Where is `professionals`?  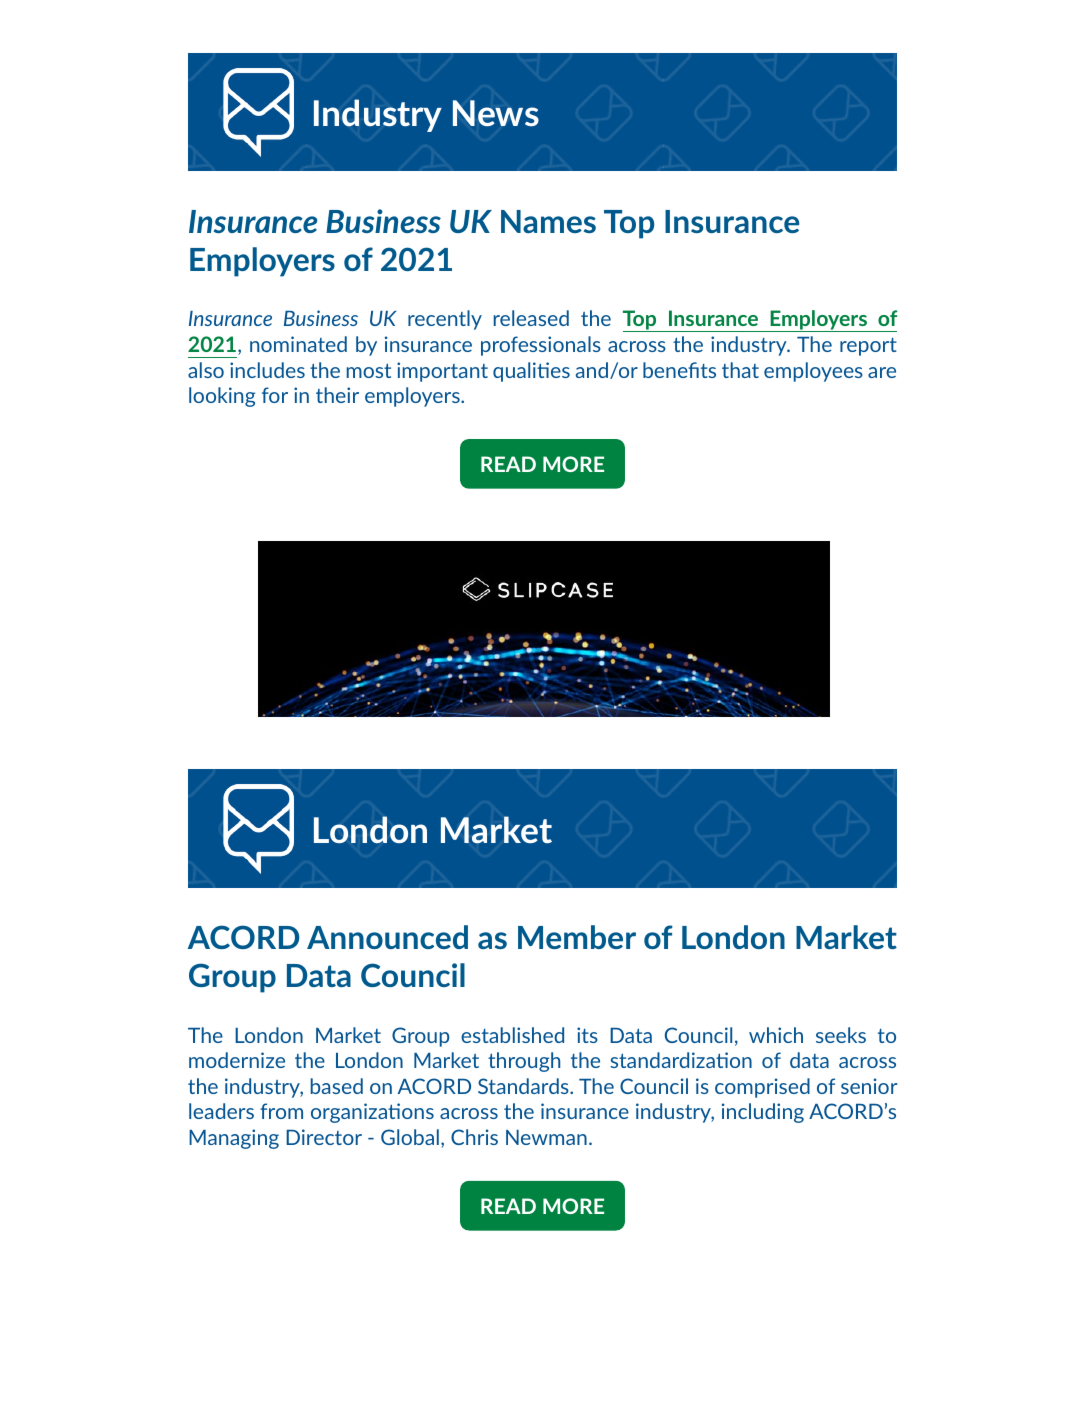 professionals is located at coordinates (541, 346).
